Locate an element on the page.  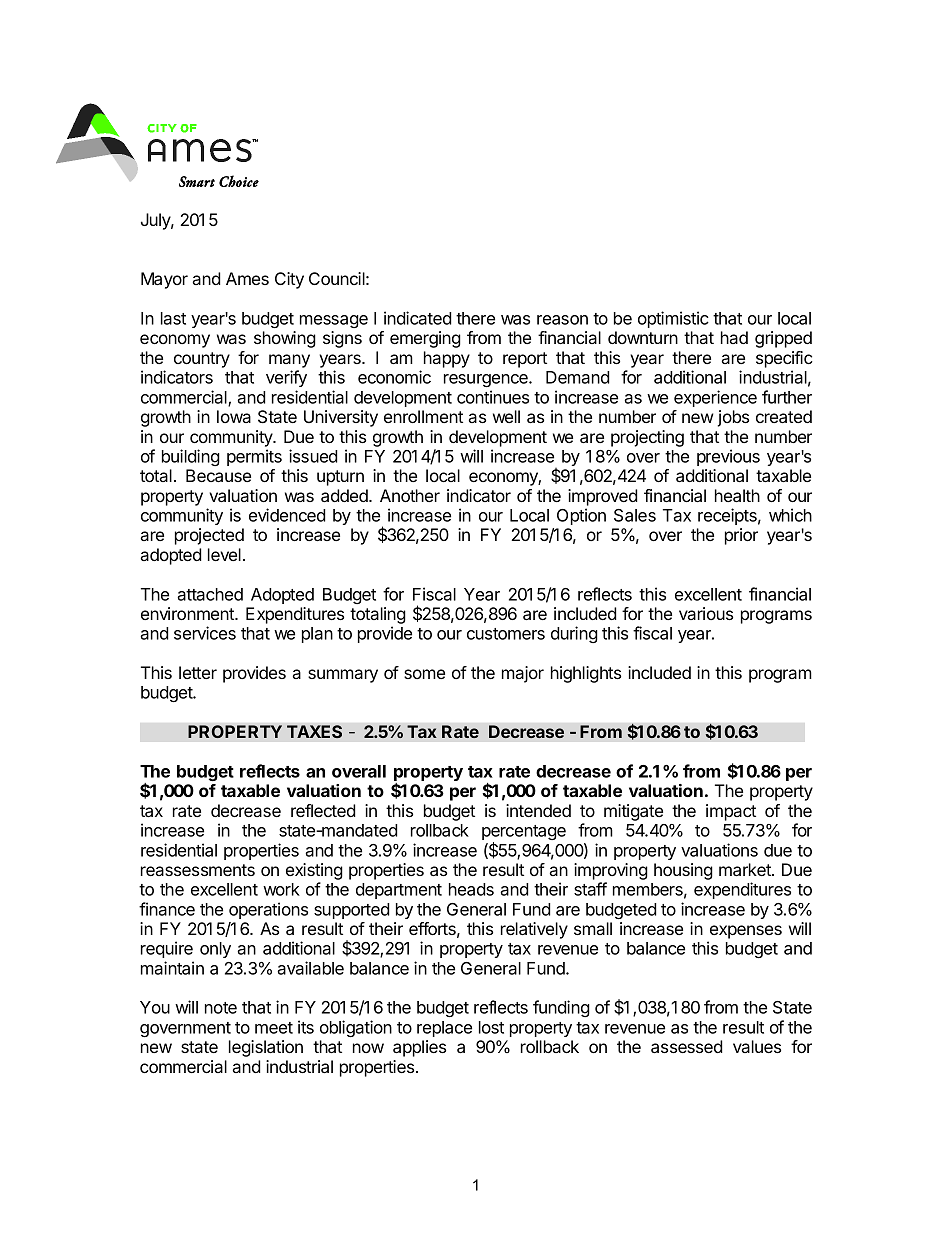
indicated is located at coordinates (418, 318).
